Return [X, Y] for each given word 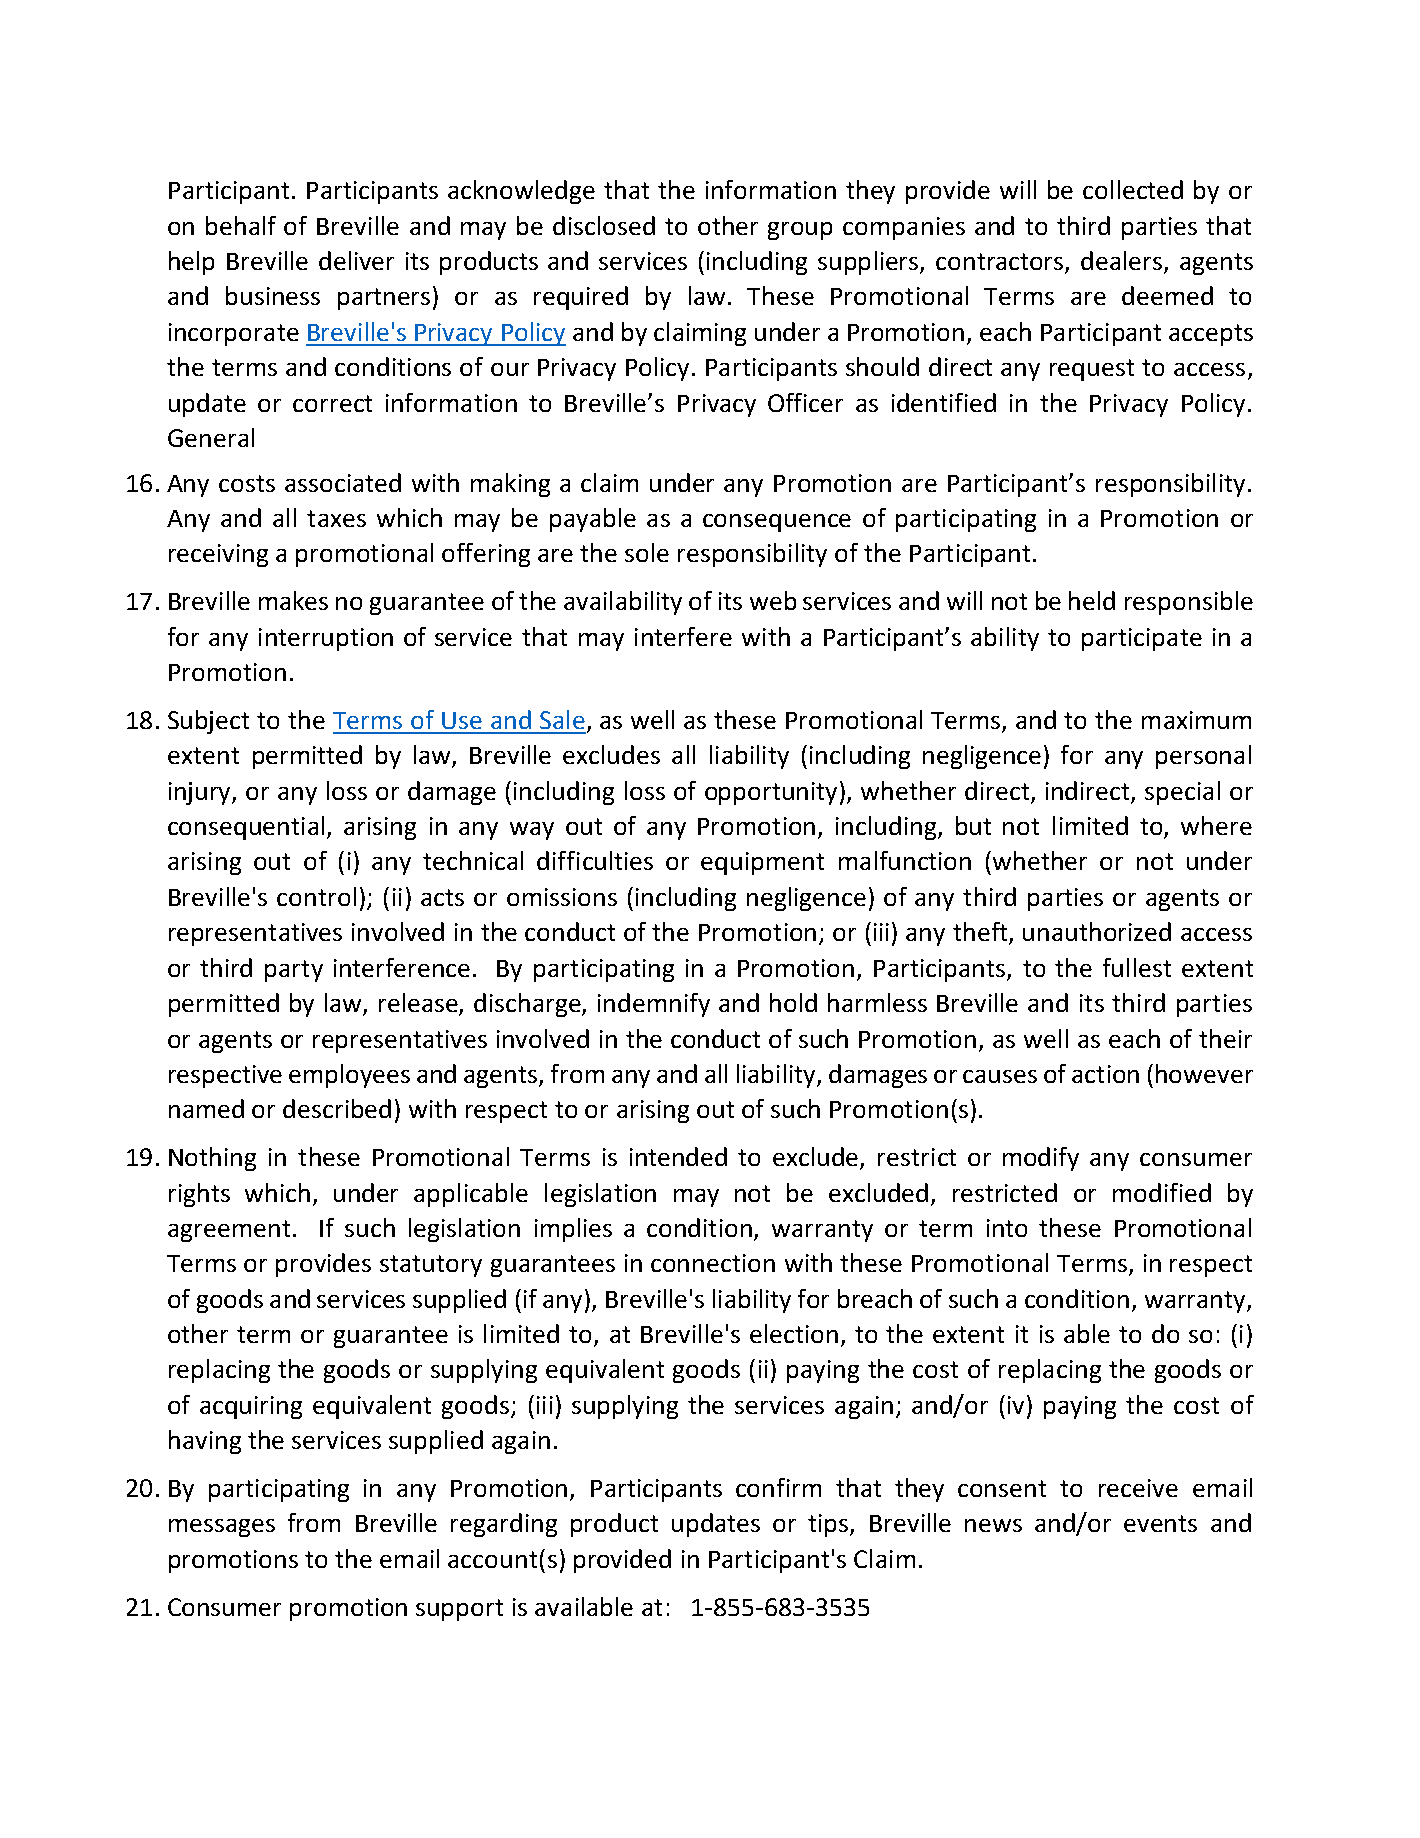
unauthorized [1097, 931]
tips [829, 1525]
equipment [762, 863]
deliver [356, 260]
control [316, 896]
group [800, 231]
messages [222, 1528]
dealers [1123, 262]
